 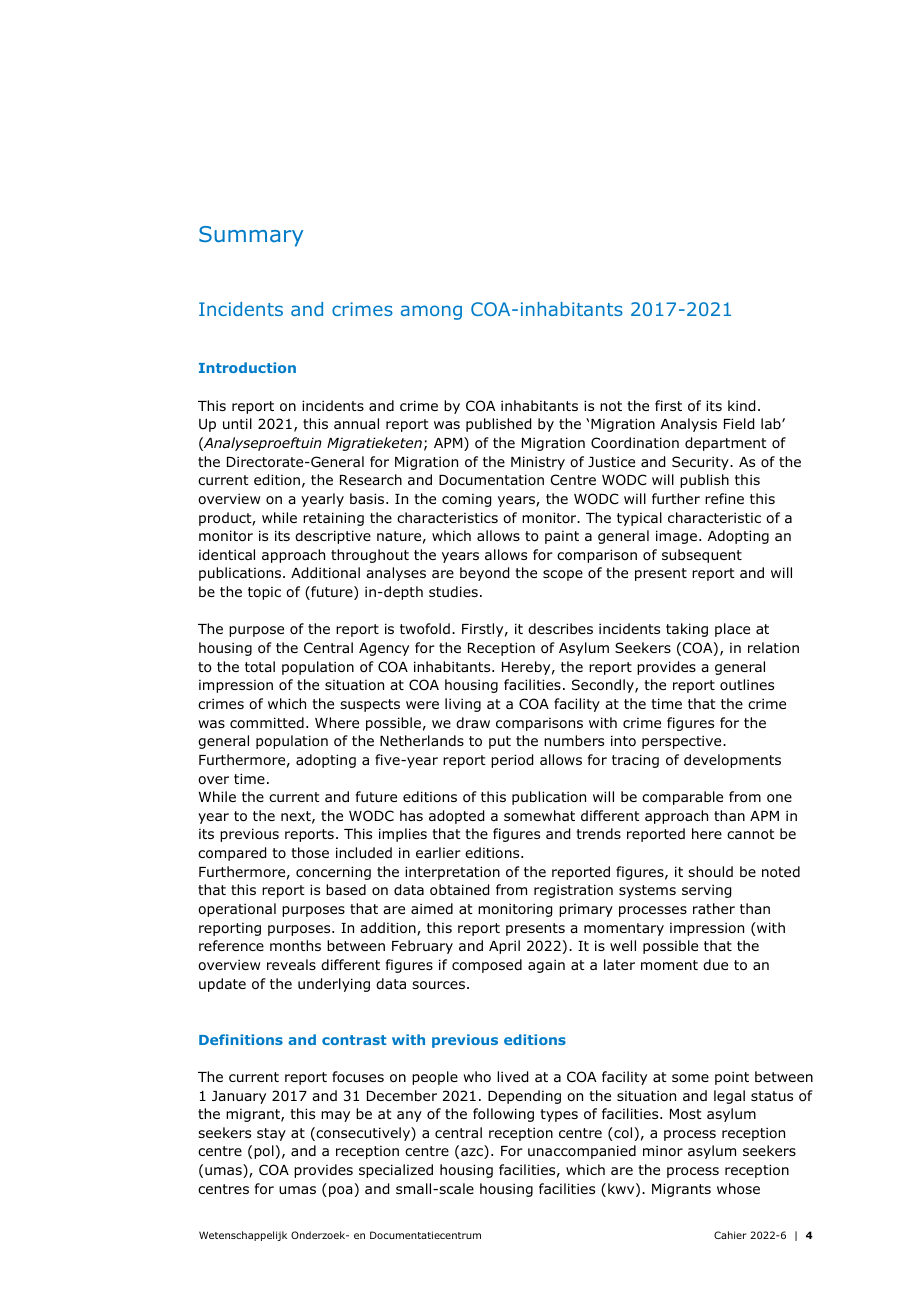 I want to click on subsequent, so click(x=702, y=556).
